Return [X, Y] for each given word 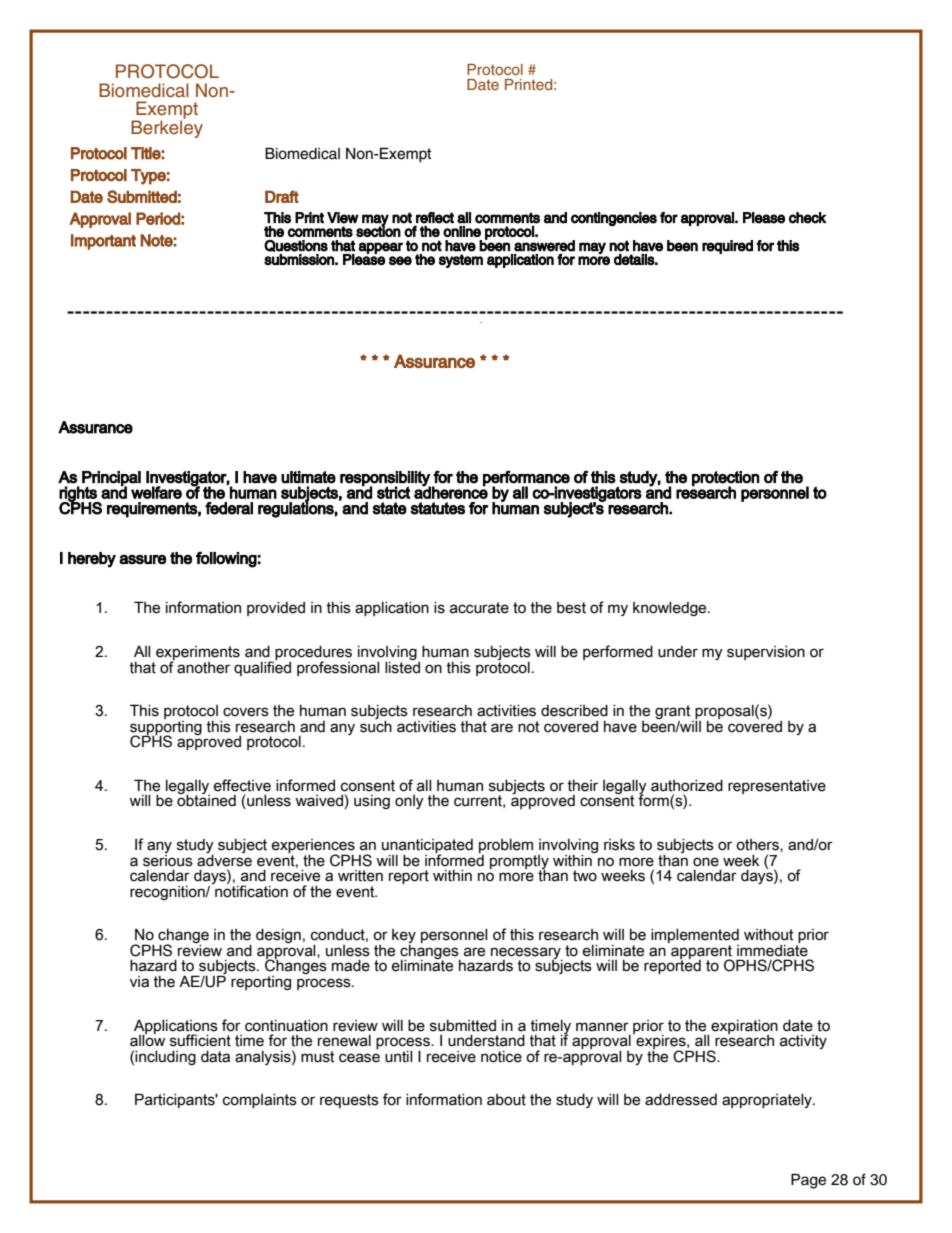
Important [103, 242]
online [462, 231]
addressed [681, 1100]
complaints [260, 1101]
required [727, 247]
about [506, 1100]
